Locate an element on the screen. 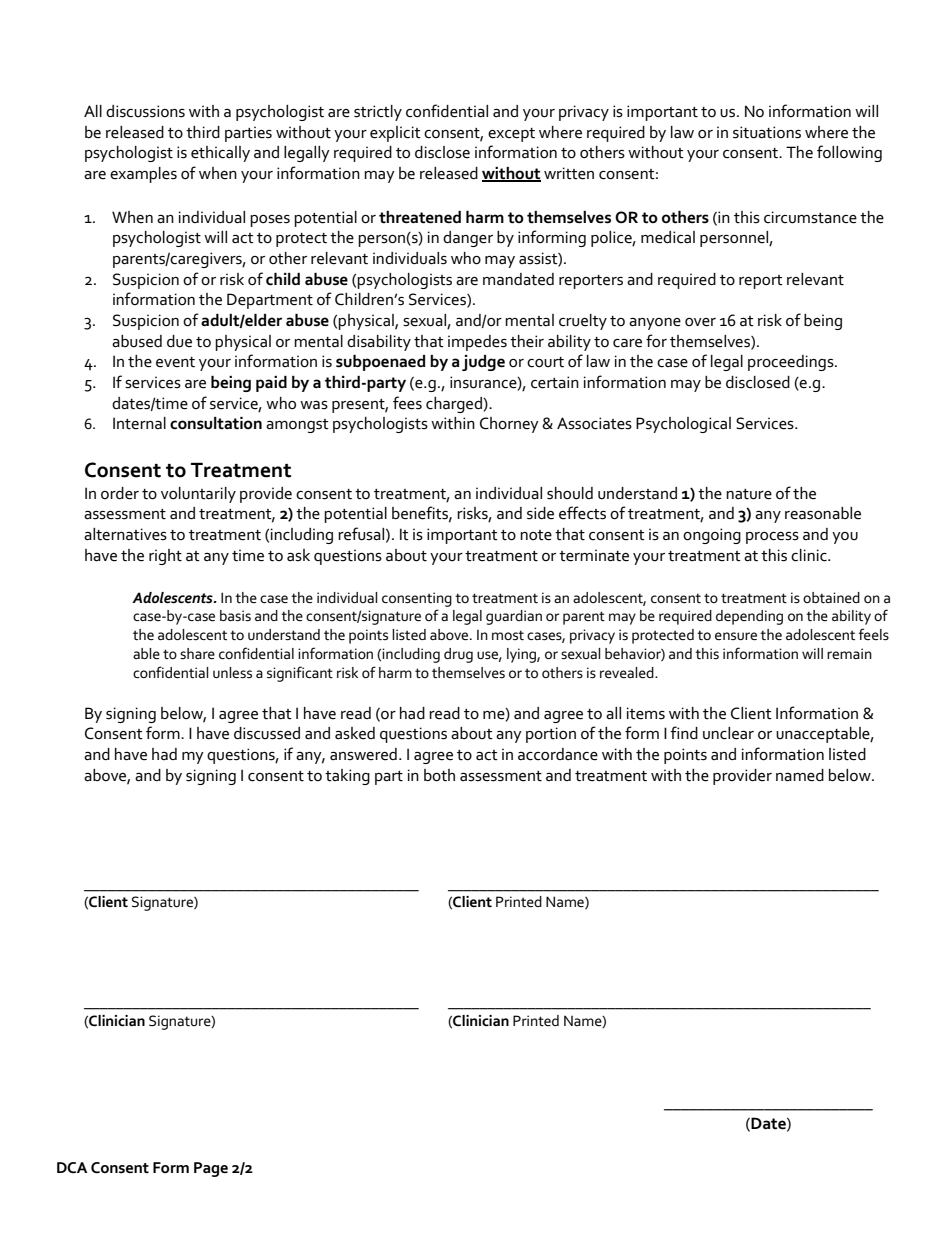 The width and height of the screenshot is (952, 1233). charged is located at coordinates (455, 405).
